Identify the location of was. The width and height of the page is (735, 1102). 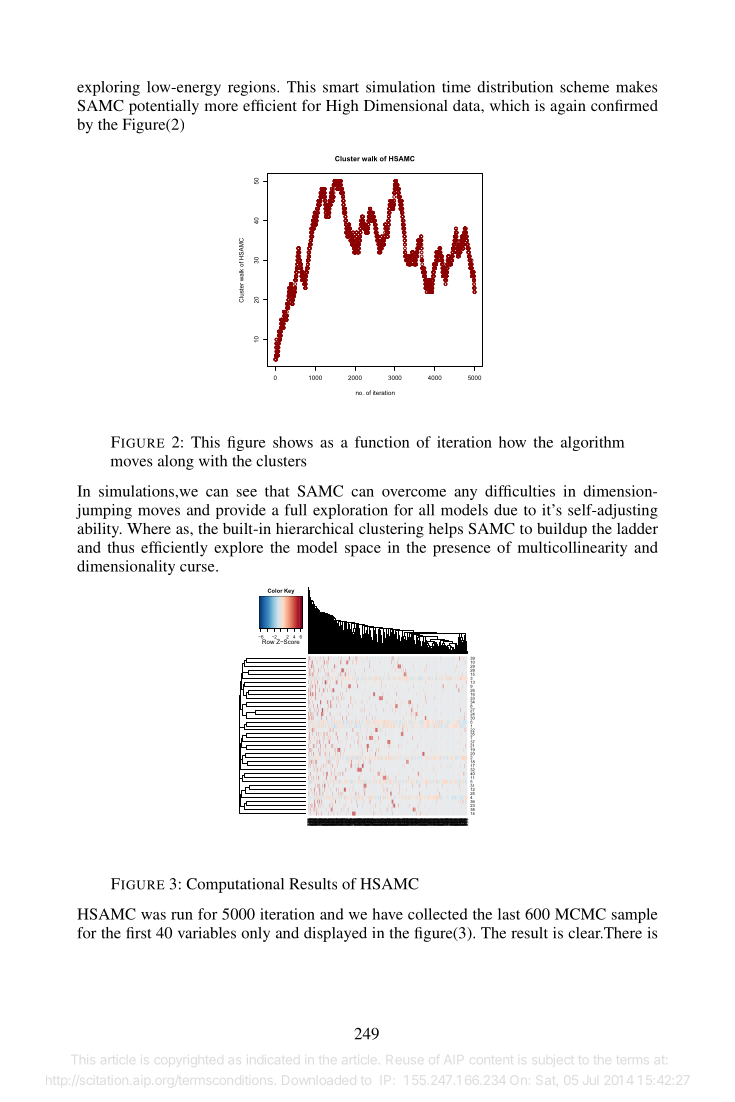
(153, 916).
